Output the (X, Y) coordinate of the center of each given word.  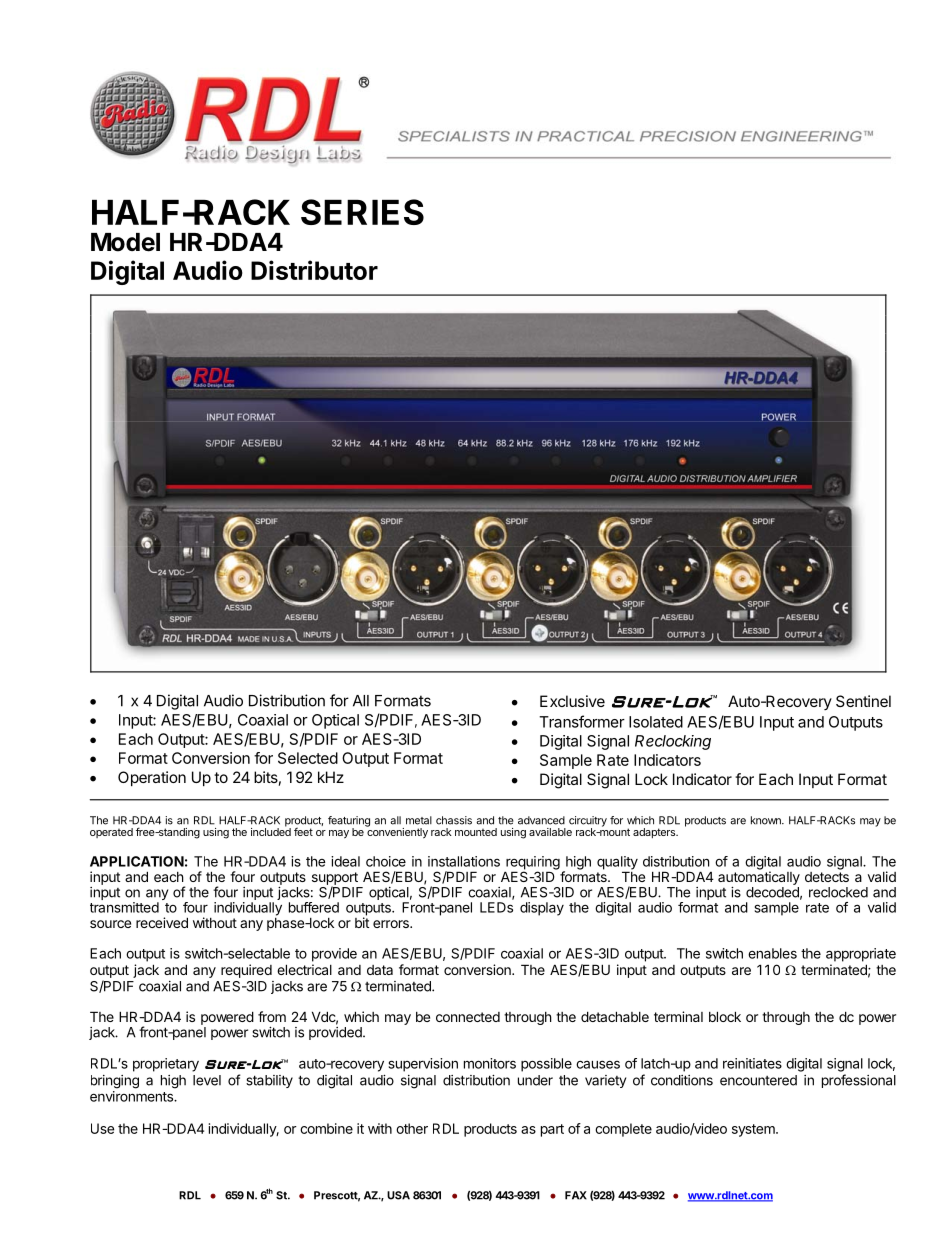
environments (132, 1096)
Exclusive (572, 701)
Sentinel (863, 701)
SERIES (362, 212)
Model (125, 242)
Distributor (314, 270)
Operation (152, 778)
